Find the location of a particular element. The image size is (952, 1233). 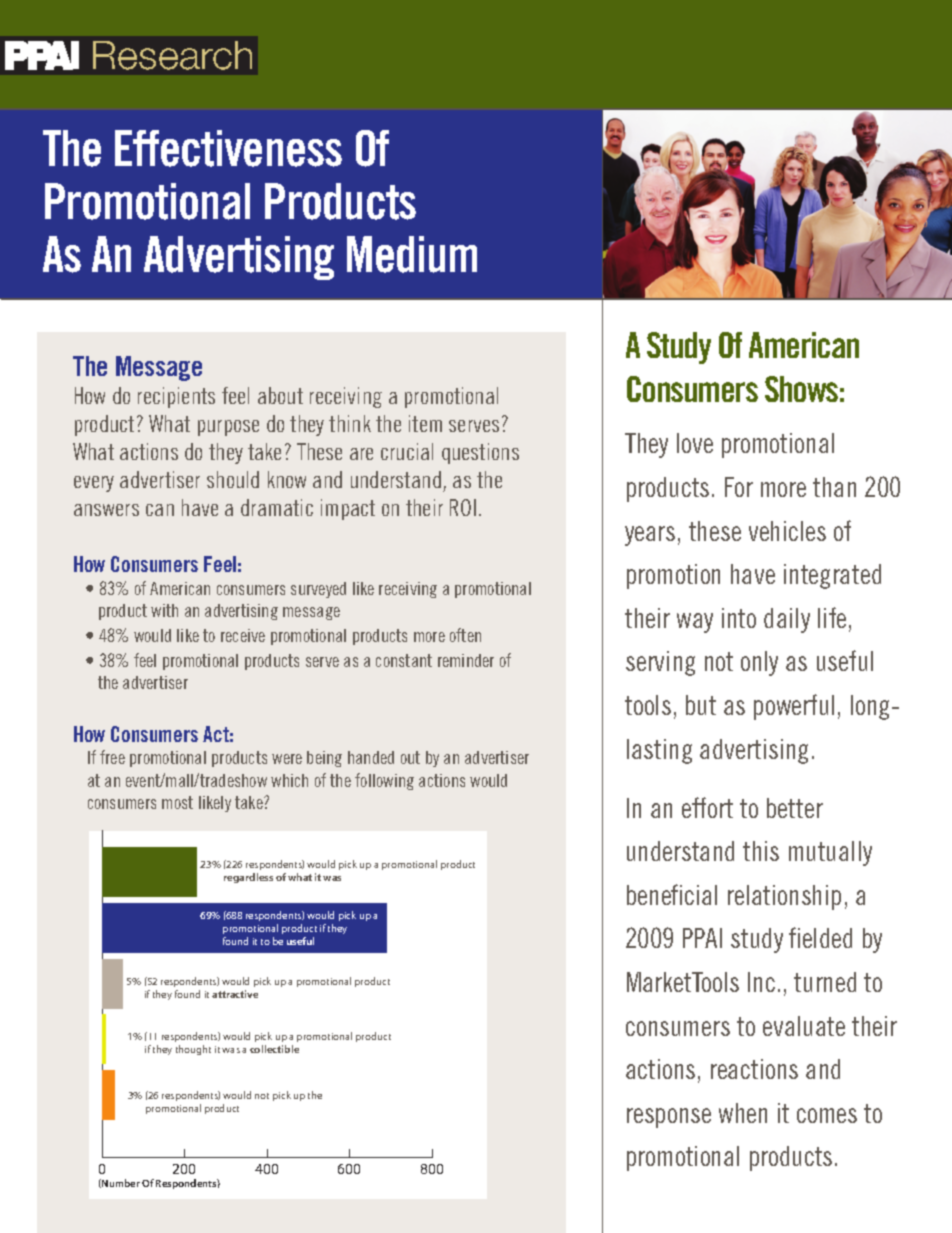

with is located at coordinates (164, 610).
